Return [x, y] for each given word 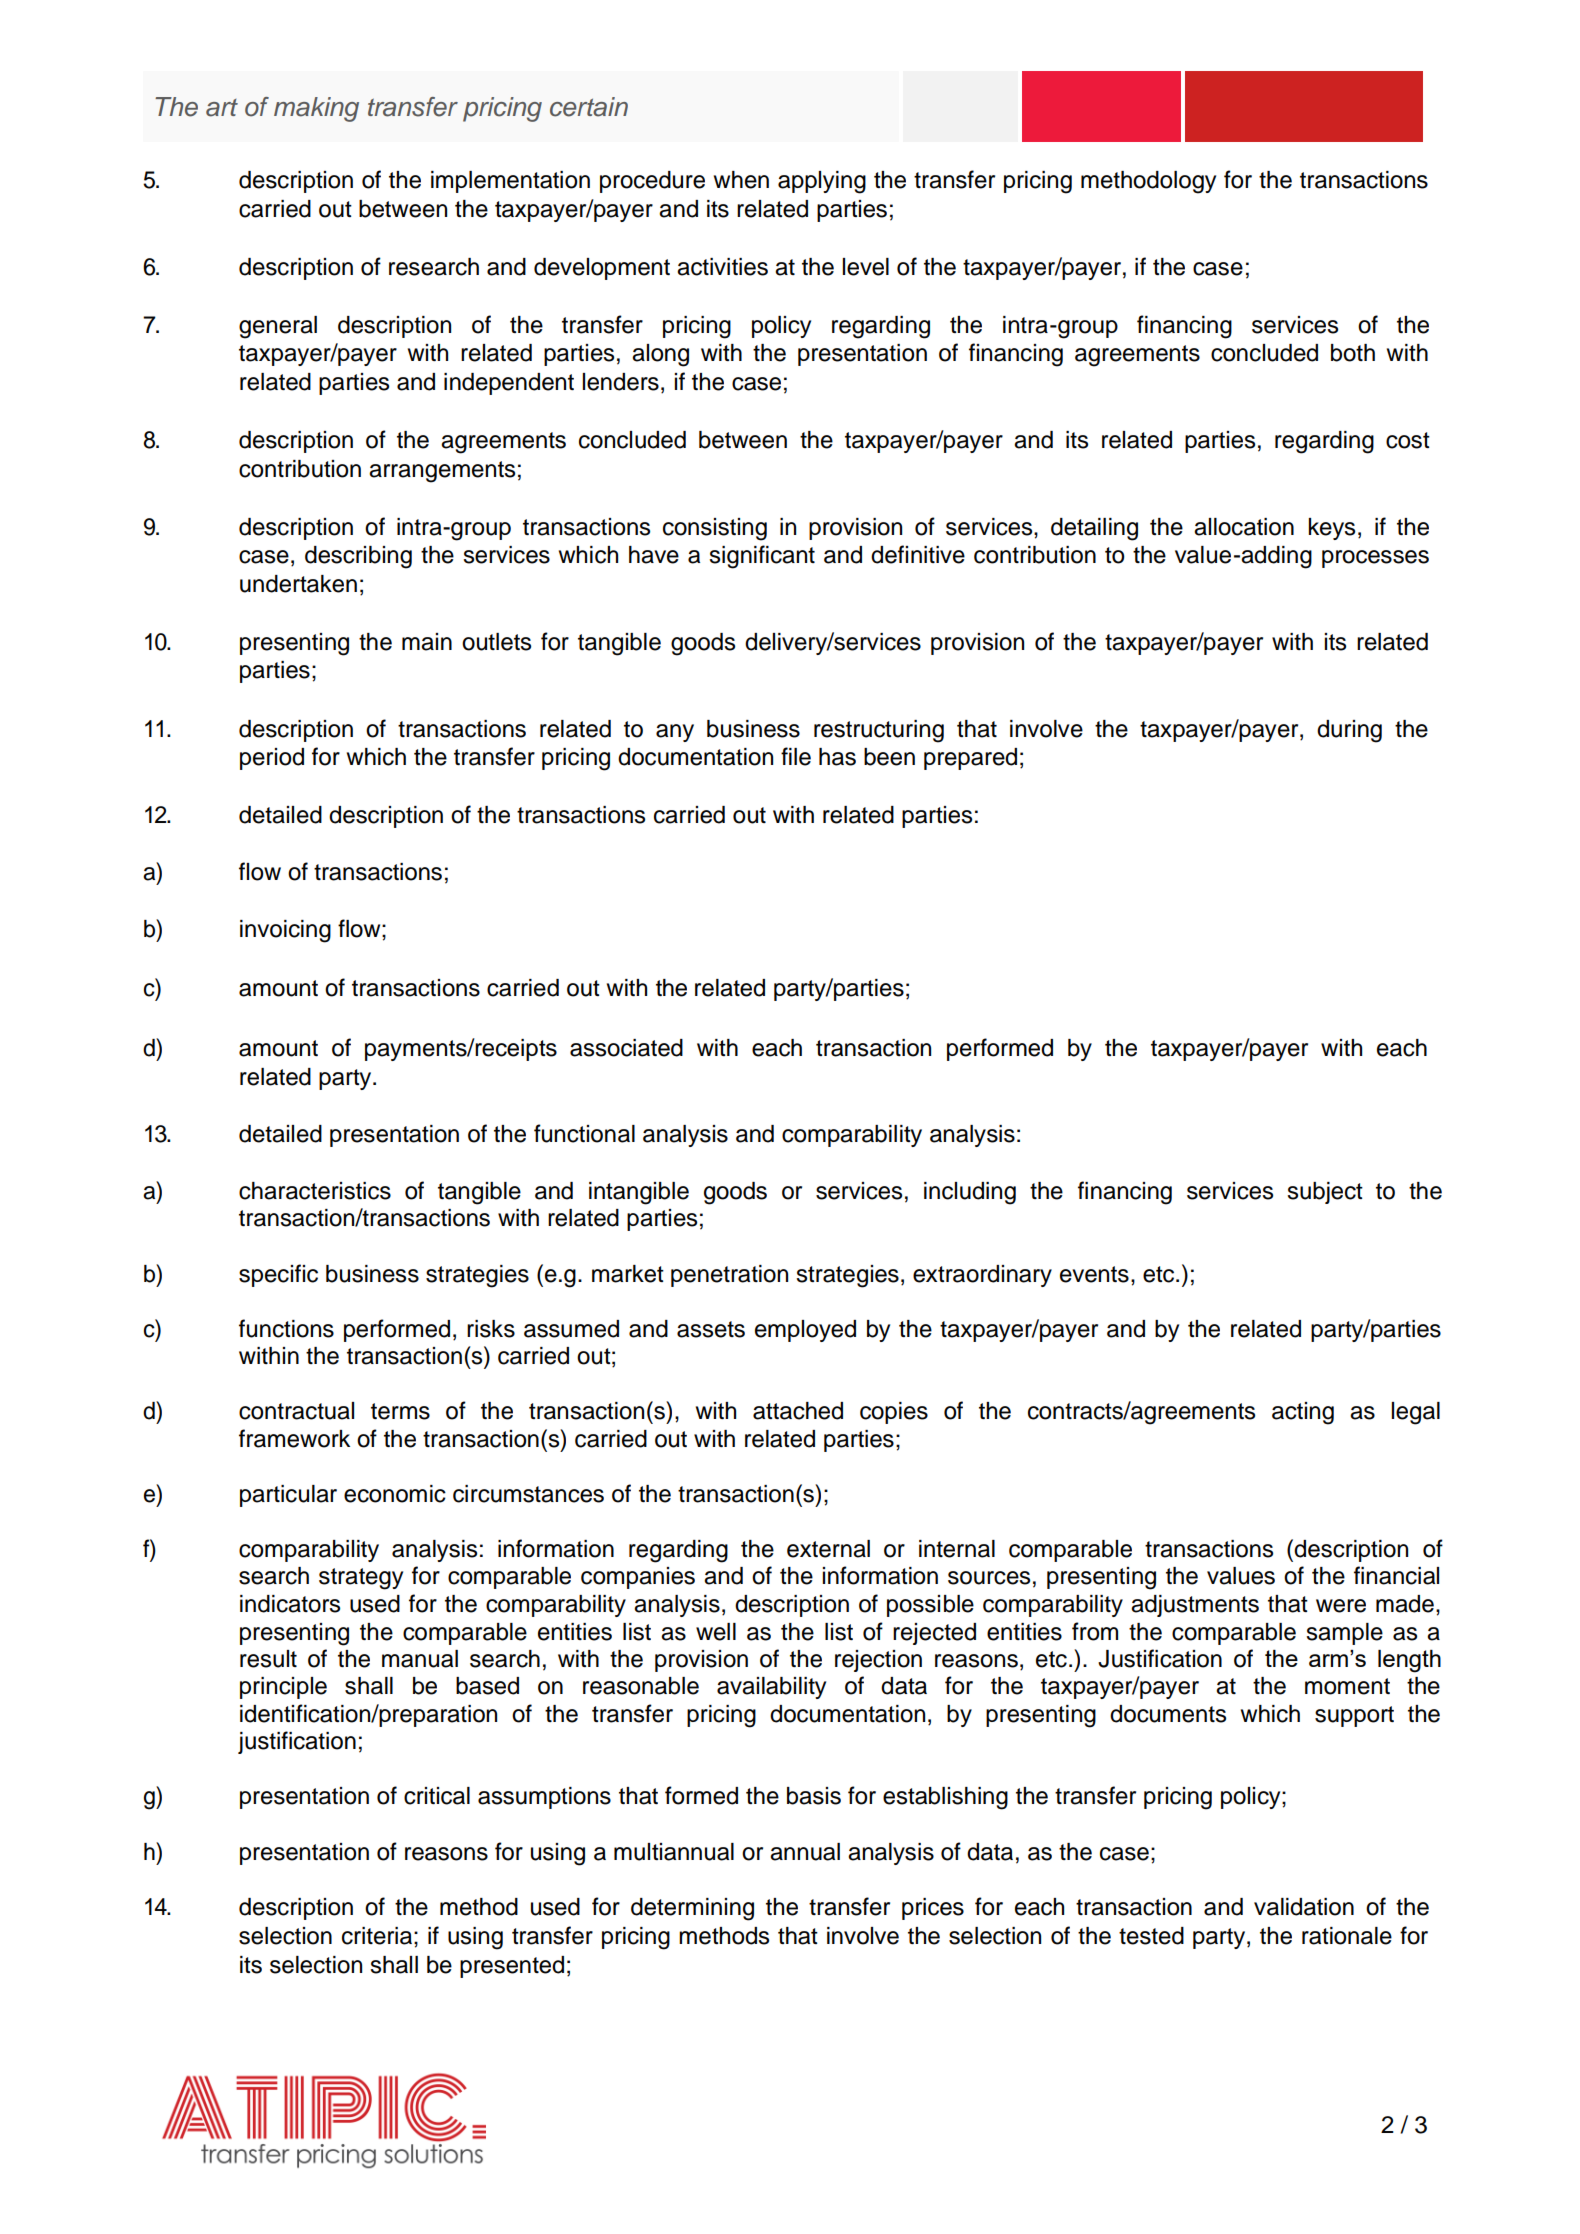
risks [491, 1329]
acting [1303, 1413]
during [1349, 731]
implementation [510, 182]
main [427, 642]
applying [822, 182]
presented [512, 1967]
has [837, 757]
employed [805, 1331]
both [1353, 353]
